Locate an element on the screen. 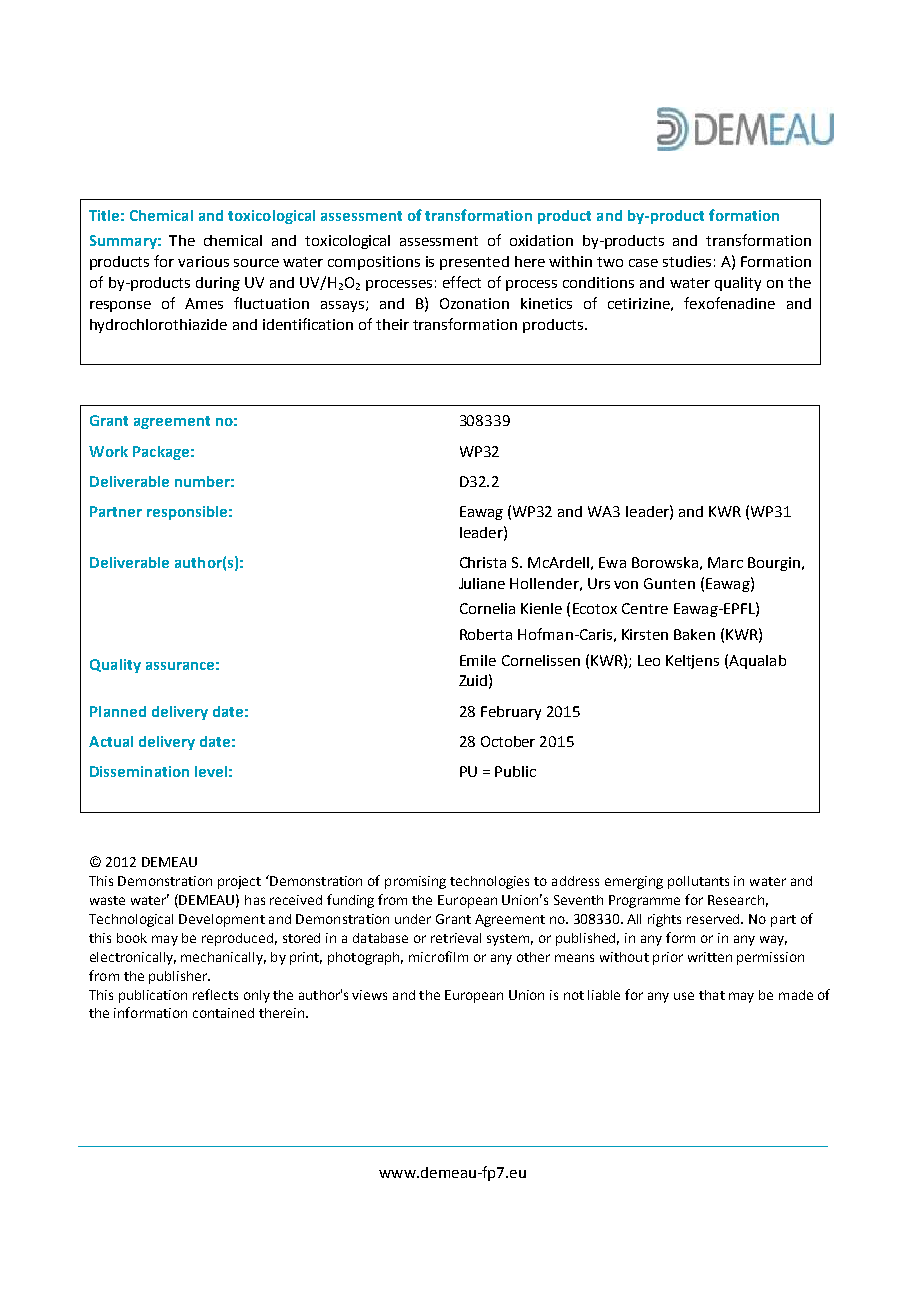 The image size is (924, 1308). presented is located at coordinates (474, 263).
